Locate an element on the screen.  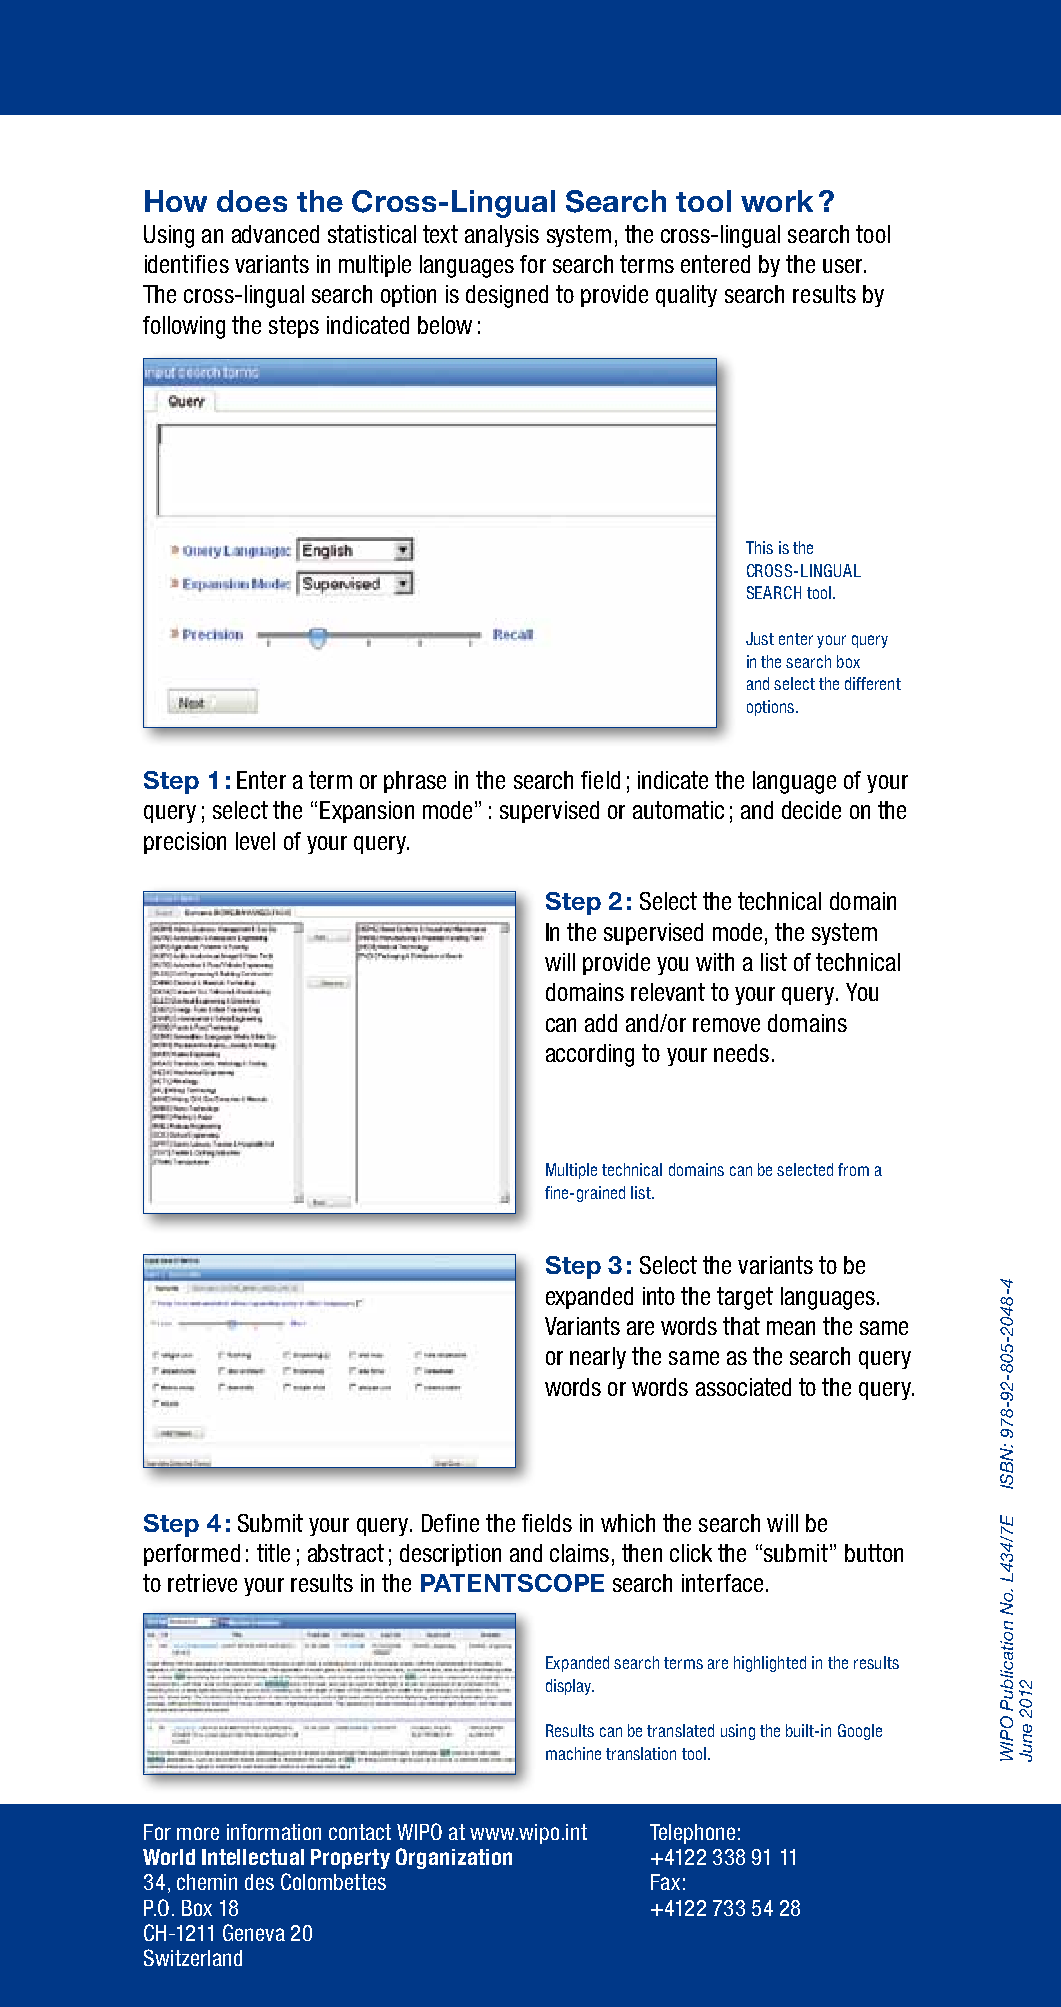
Organization is located at coordinates (454, 1858).
